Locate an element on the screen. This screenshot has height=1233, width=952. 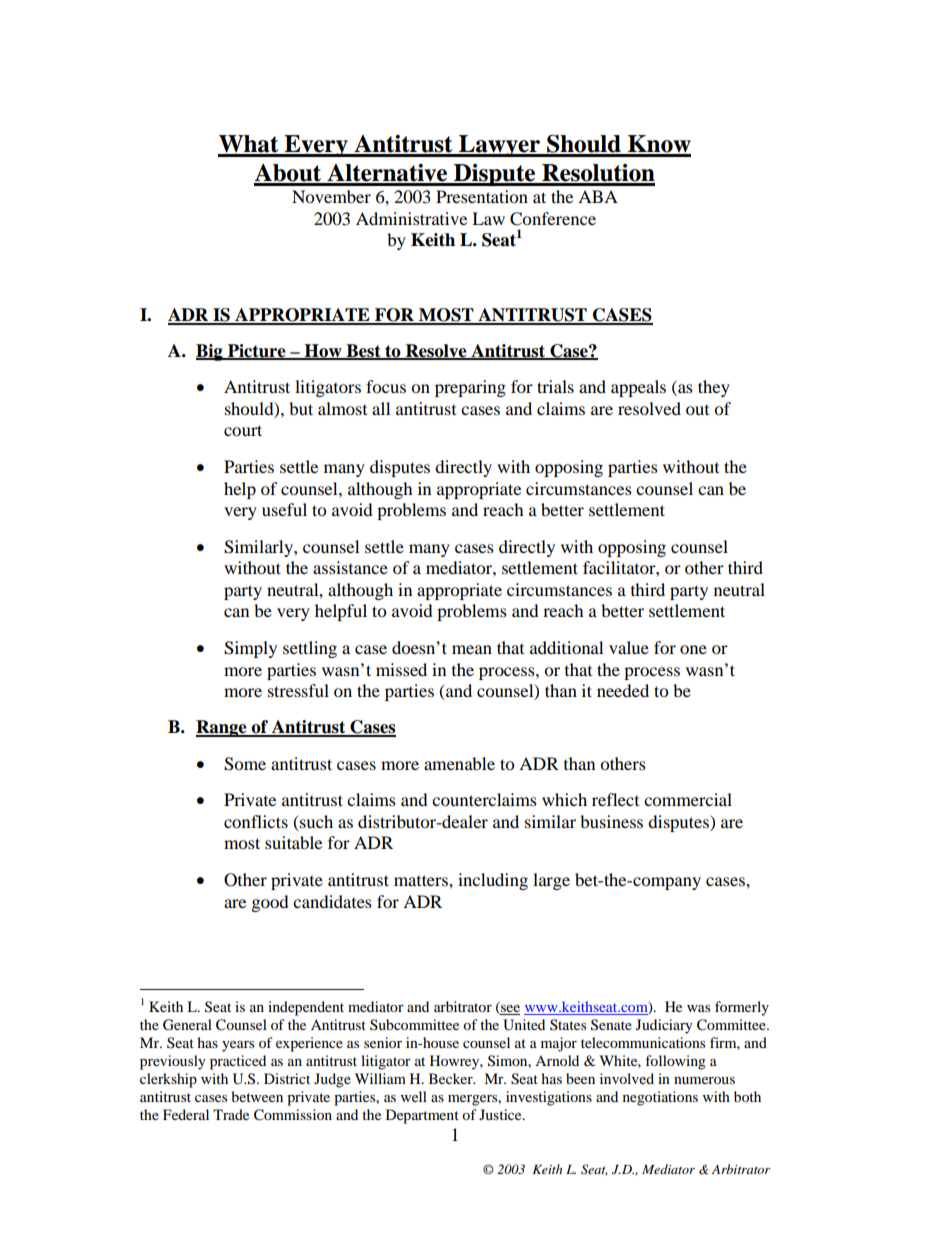
commercial is located at coordinates (688, 799).
